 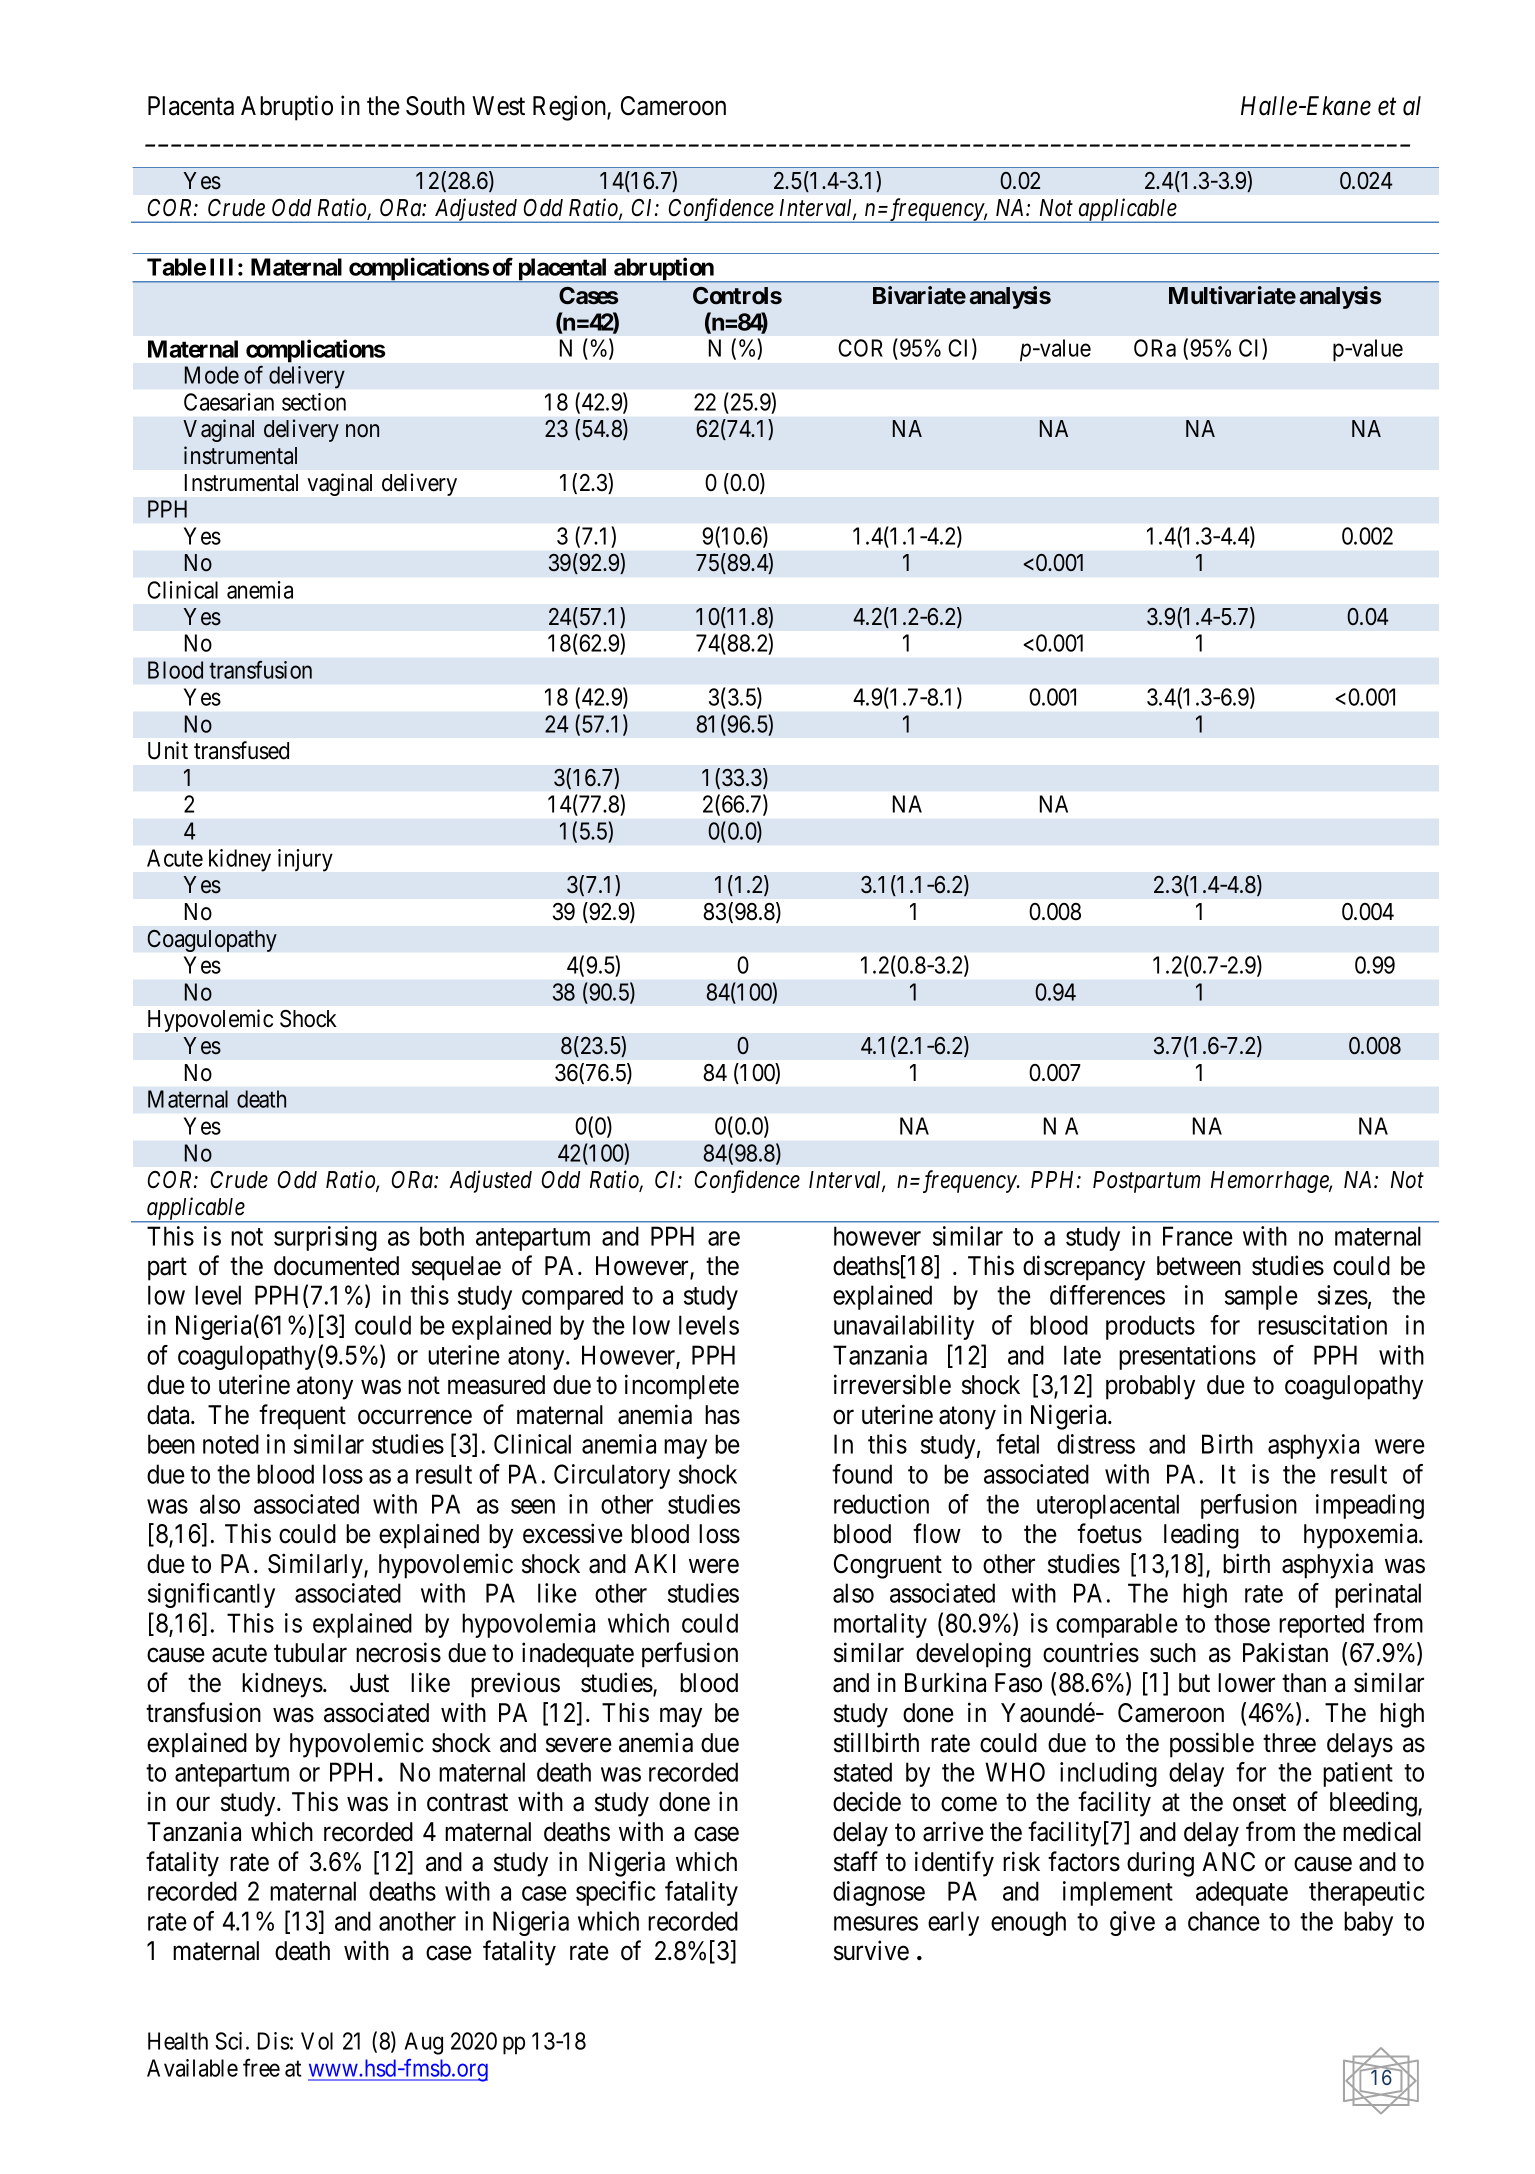 I want to click on France, so click(x=1198, y=1236).
